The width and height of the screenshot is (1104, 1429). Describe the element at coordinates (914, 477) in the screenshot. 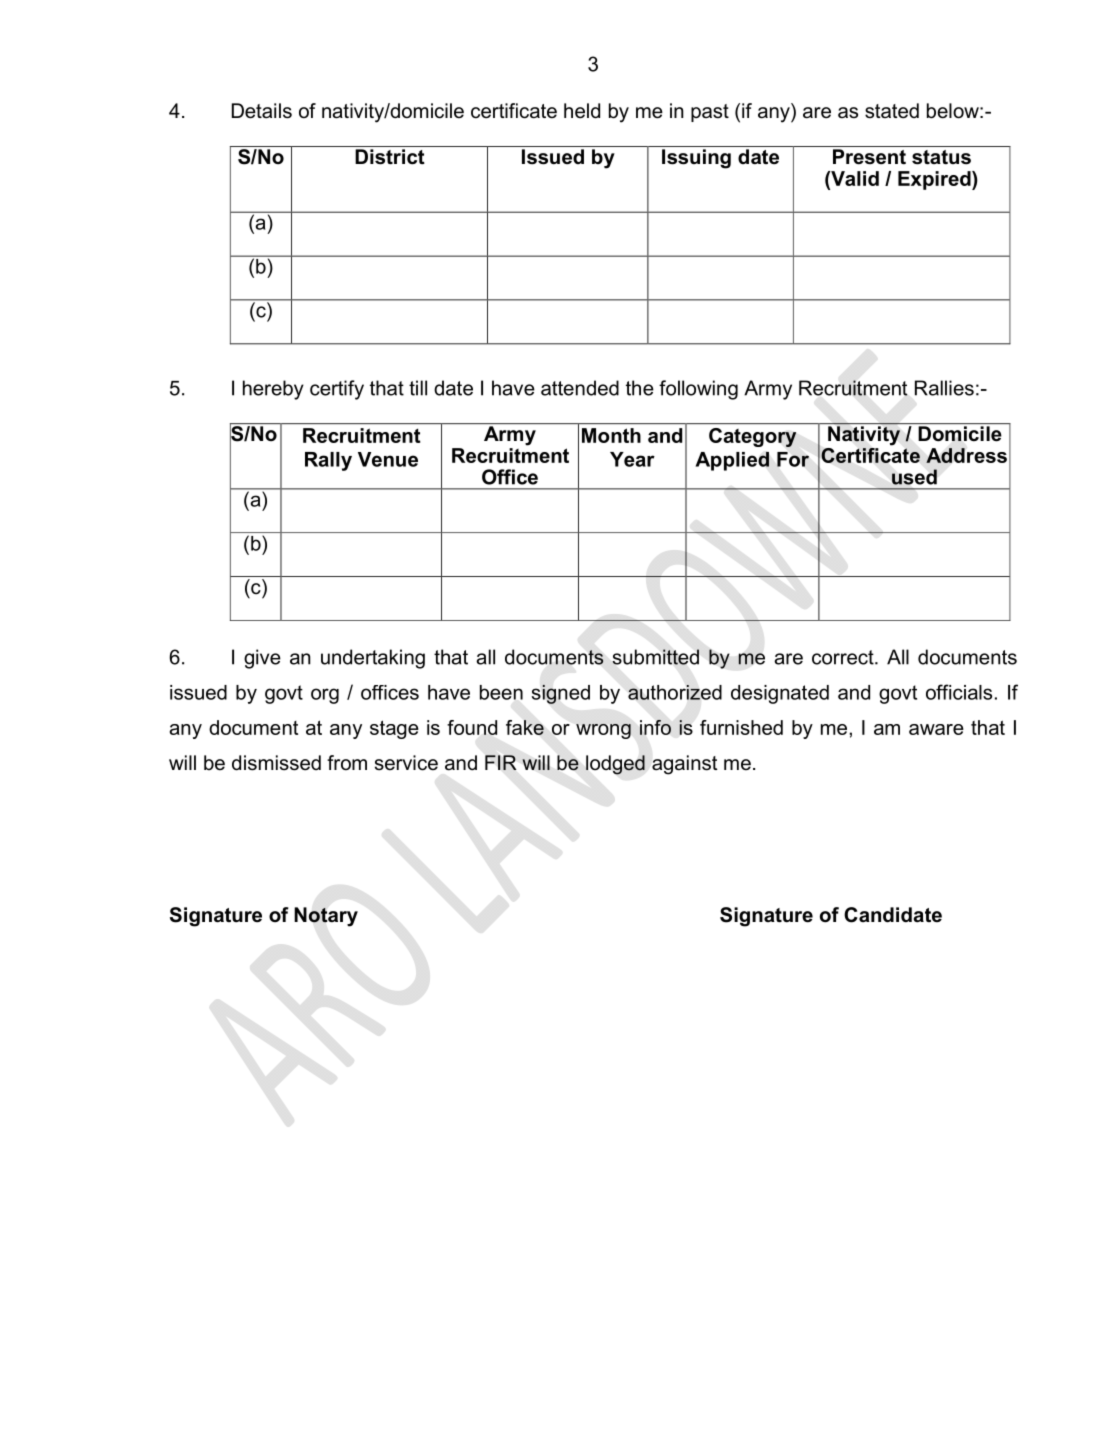

I see `used` at that location.
